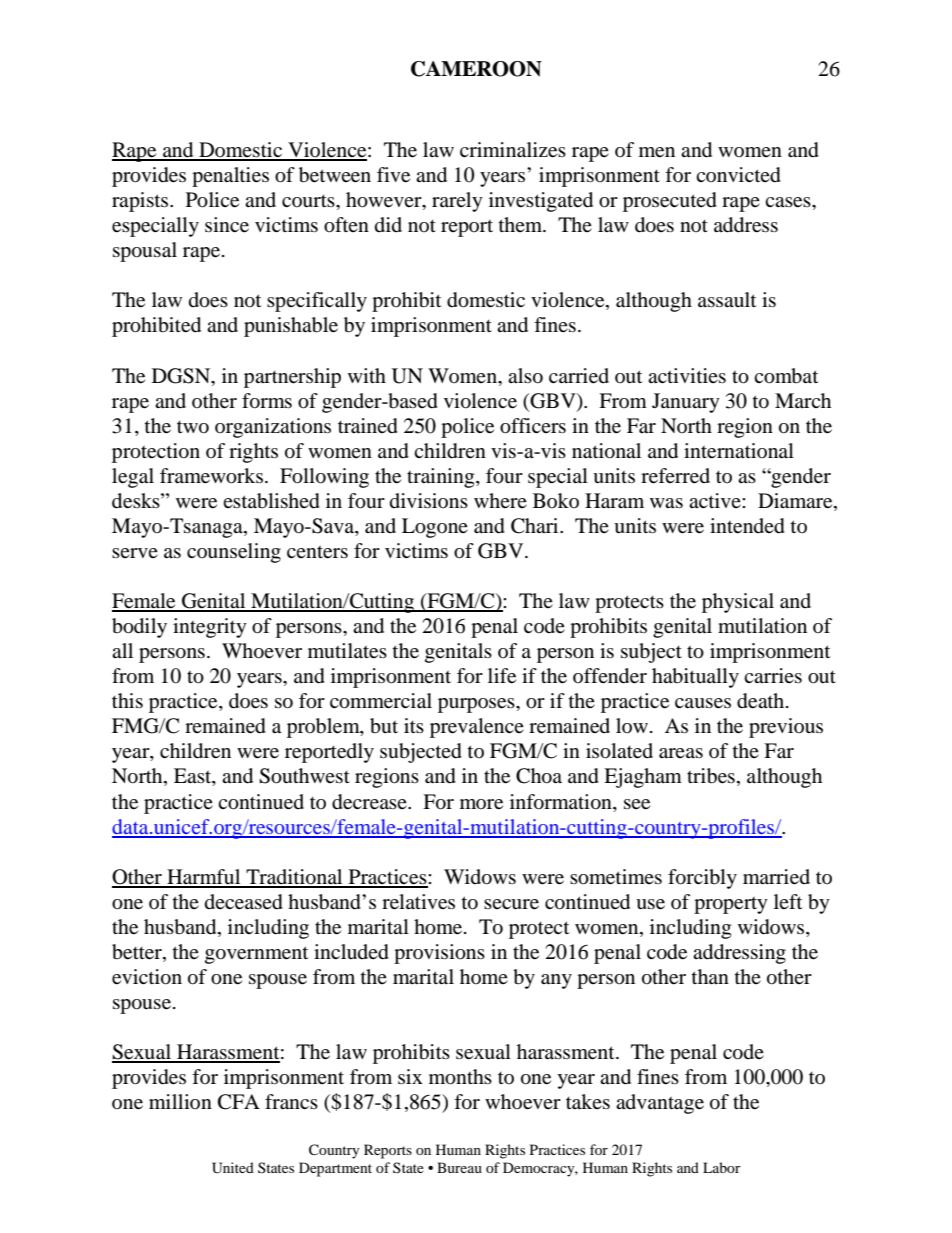 This image has height=1233, width=952. Describe the element at coordinates (210, 628) in the image. I see `integrity` at that location.
